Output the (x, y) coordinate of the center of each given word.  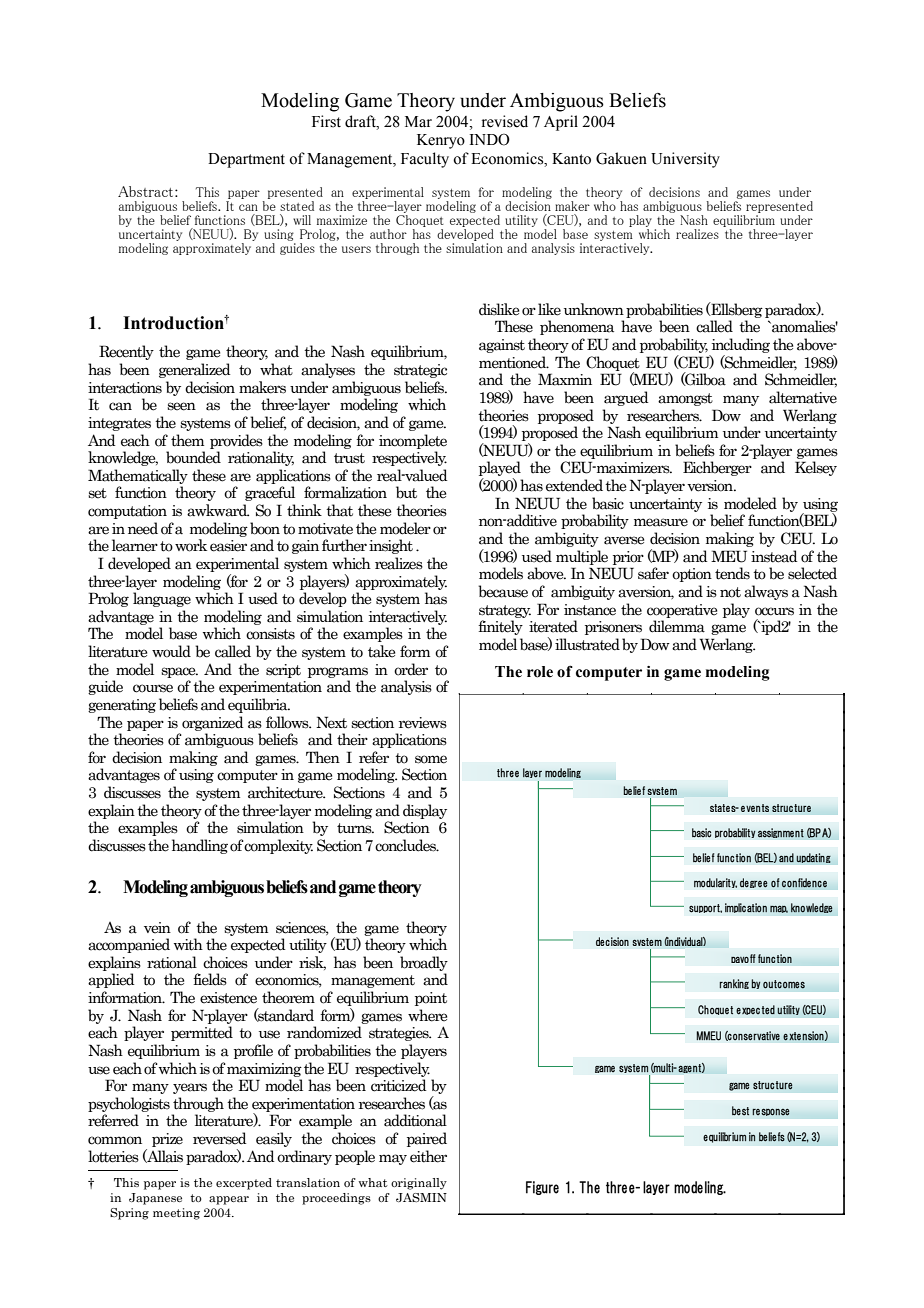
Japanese (155, 1199)
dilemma (677, 626)
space (179, 672)
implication (746, 908)
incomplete (413, 441)
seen (181, 406)
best (740, 1111)
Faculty (425, 160)
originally (419, 1184)
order (411, 669)
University (685, 160)
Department (246, 160)
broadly (424, 963)
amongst (685, 399)
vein (157, 928)
